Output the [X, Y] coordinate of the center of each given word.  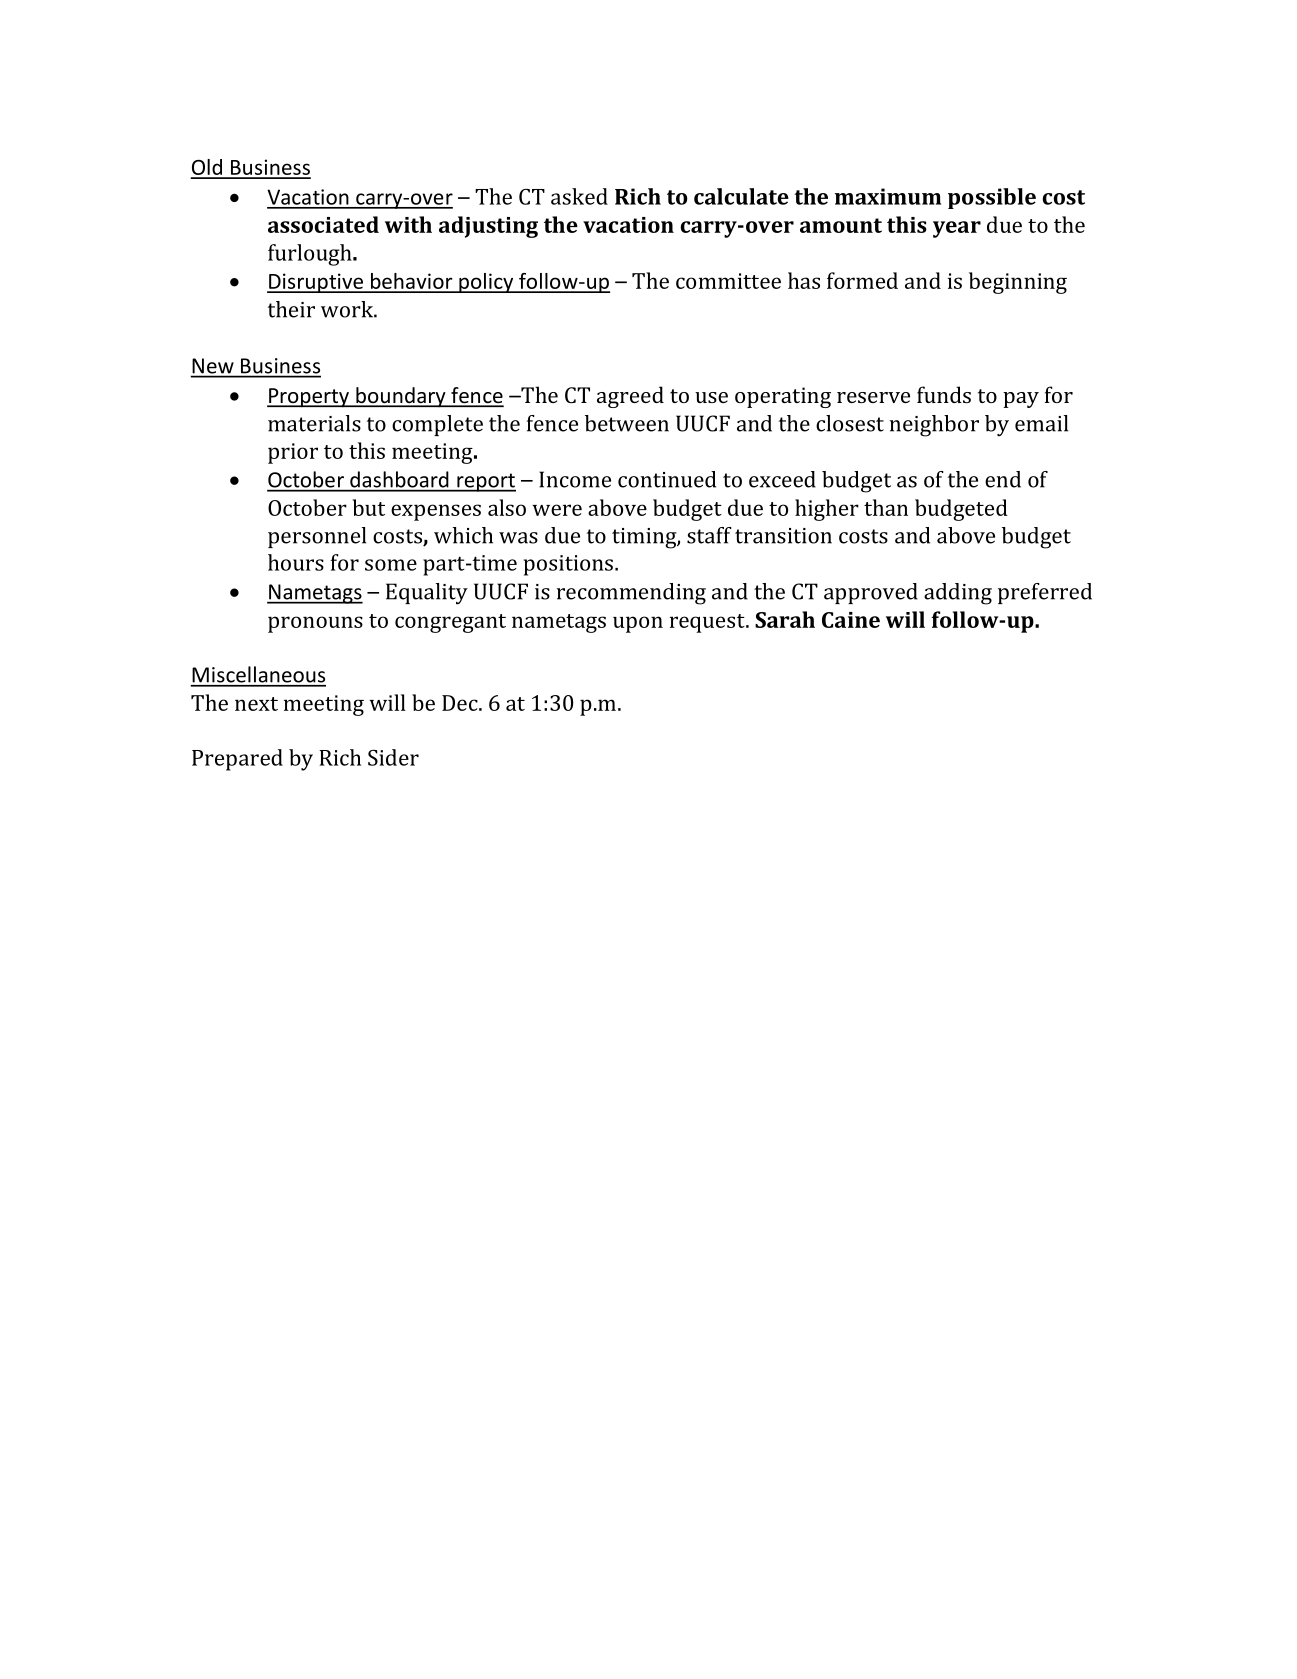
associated [323, 224]
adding [958, 594]
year [957, 229]
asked [579, 196]
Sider [393, 757]
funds [944, 394]
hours [296, 562]
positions [568, 565]
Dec [461, 703]
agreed [630, 397]
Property [309, 398]
